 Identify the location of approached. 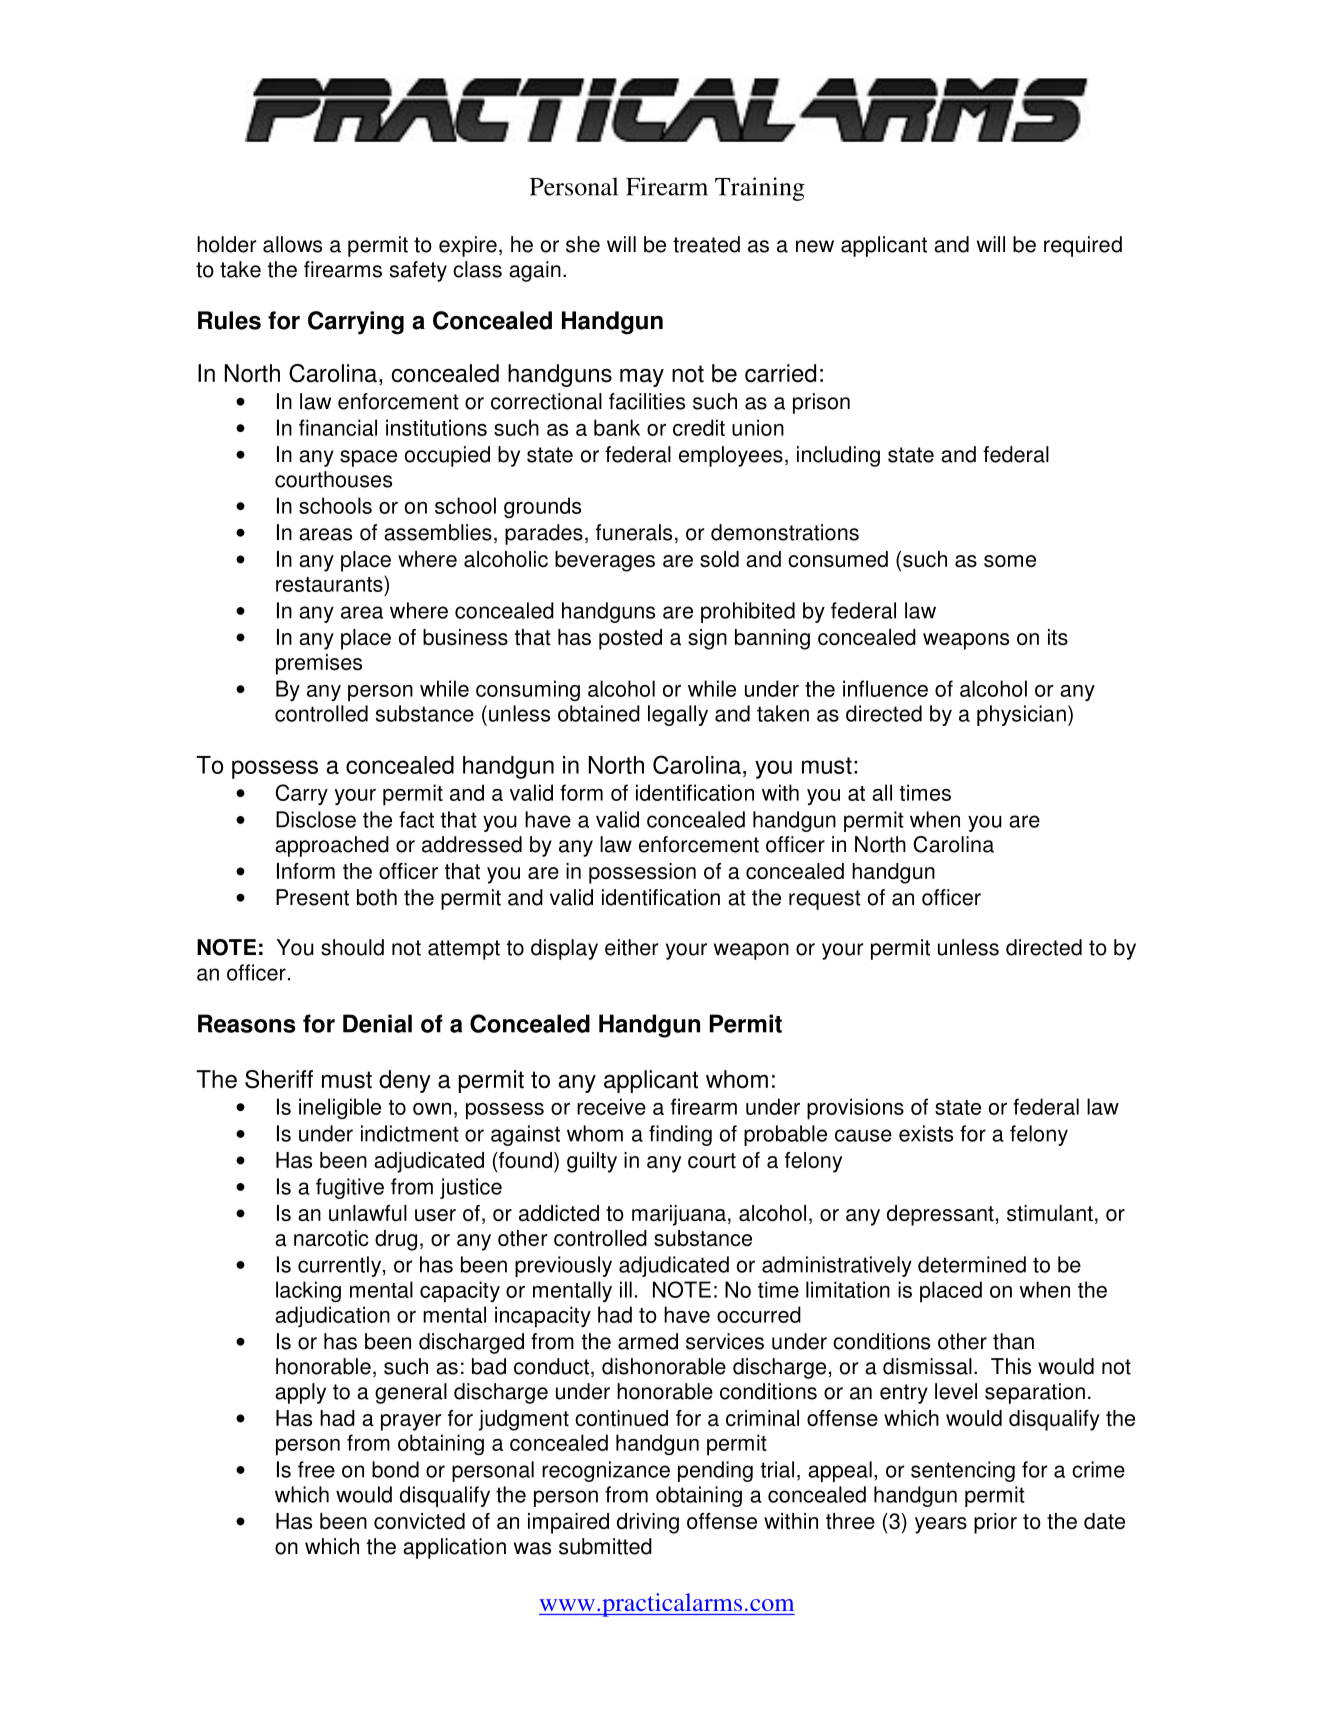
(332, 846).
